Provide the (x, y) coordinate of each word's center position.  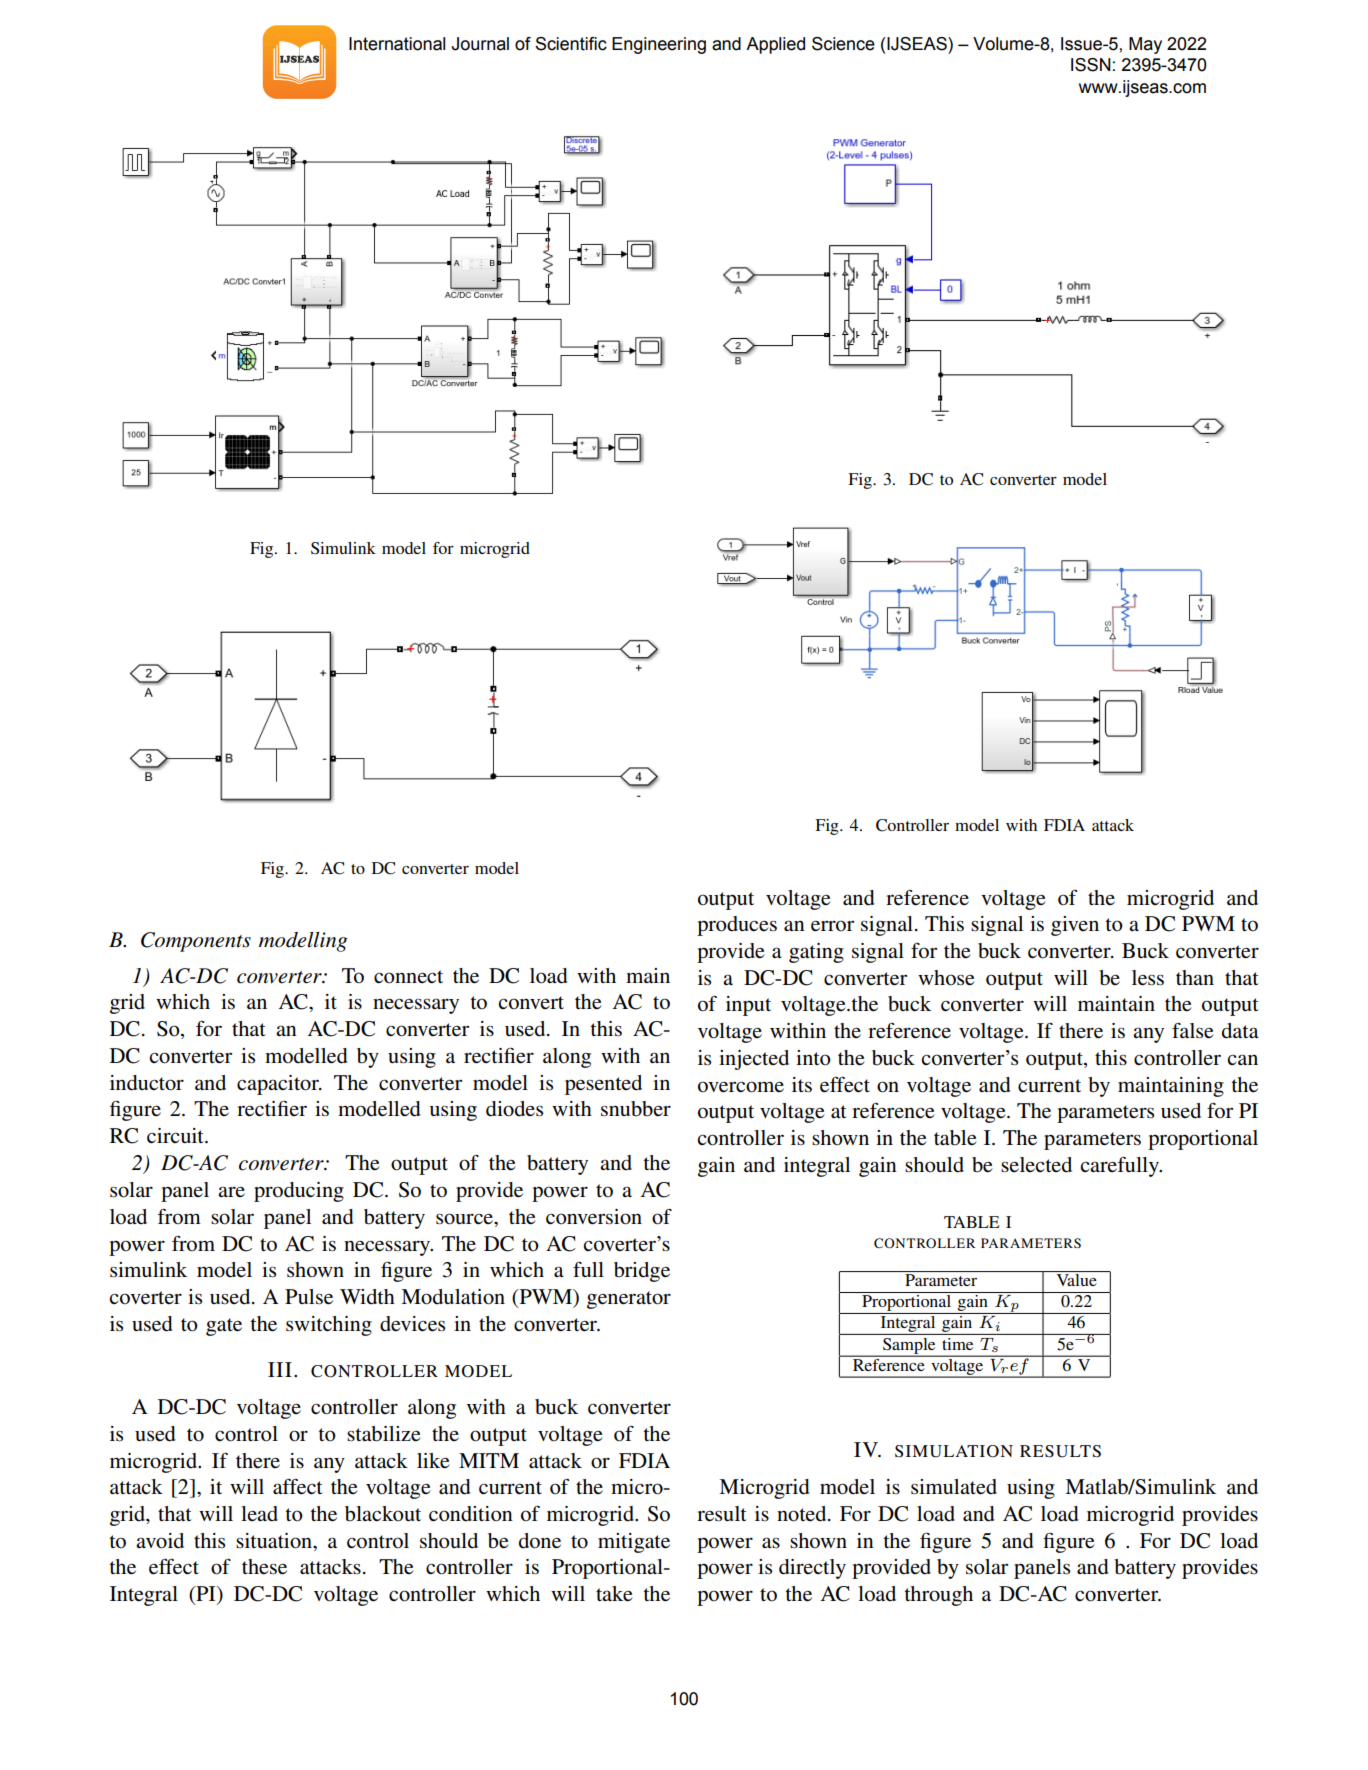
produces (737, 926)
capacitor (279, 1085)
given (1075, 926)
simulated (954, 1487)
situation (275, 1541)
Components (196, 942)
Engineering (659, 45)
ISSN (1091, 65)
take (614, 1594)
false (1192, 1031)
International (397, 44)
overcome (741, 1087)
